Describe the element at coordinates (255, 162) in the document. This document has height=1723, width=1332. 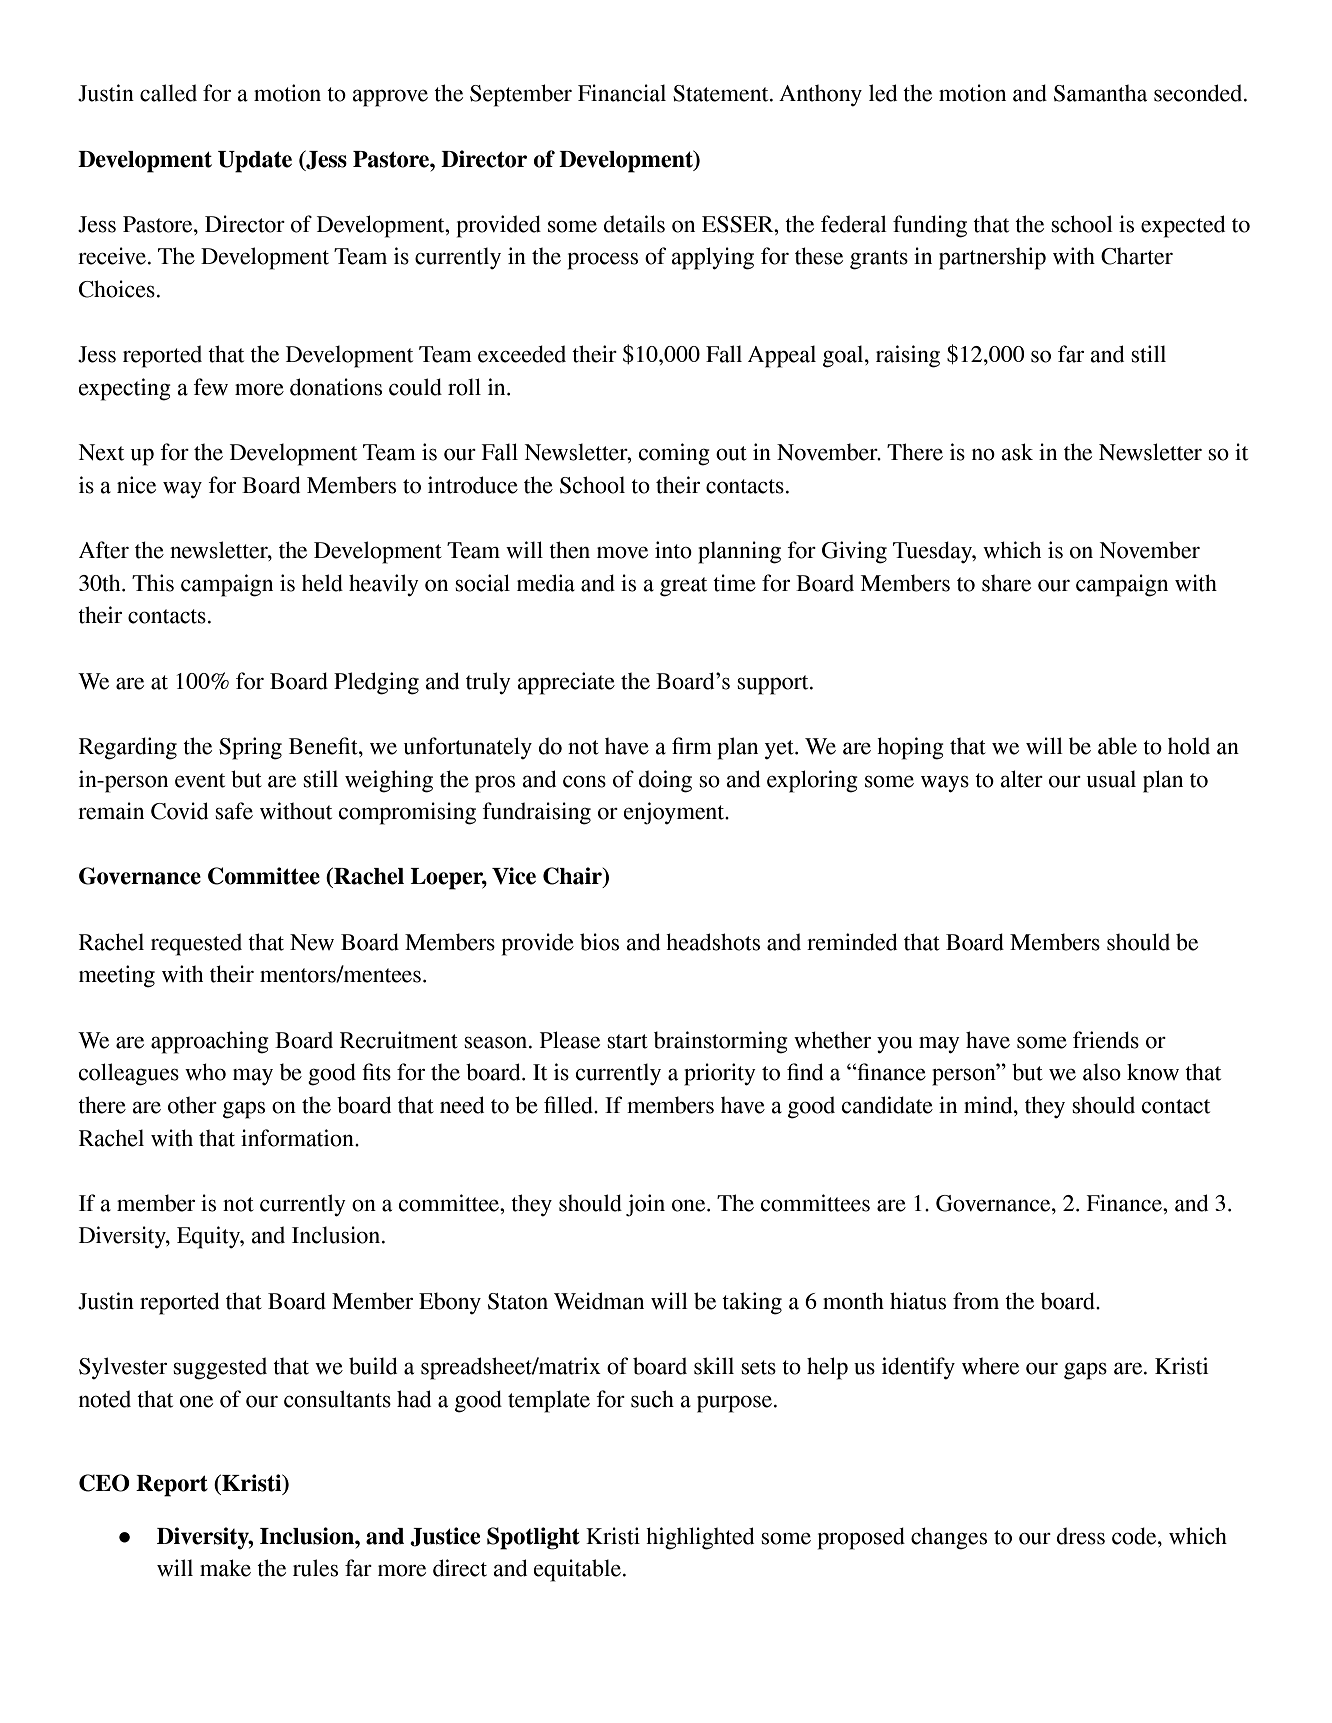
I see `Update` at that location.
